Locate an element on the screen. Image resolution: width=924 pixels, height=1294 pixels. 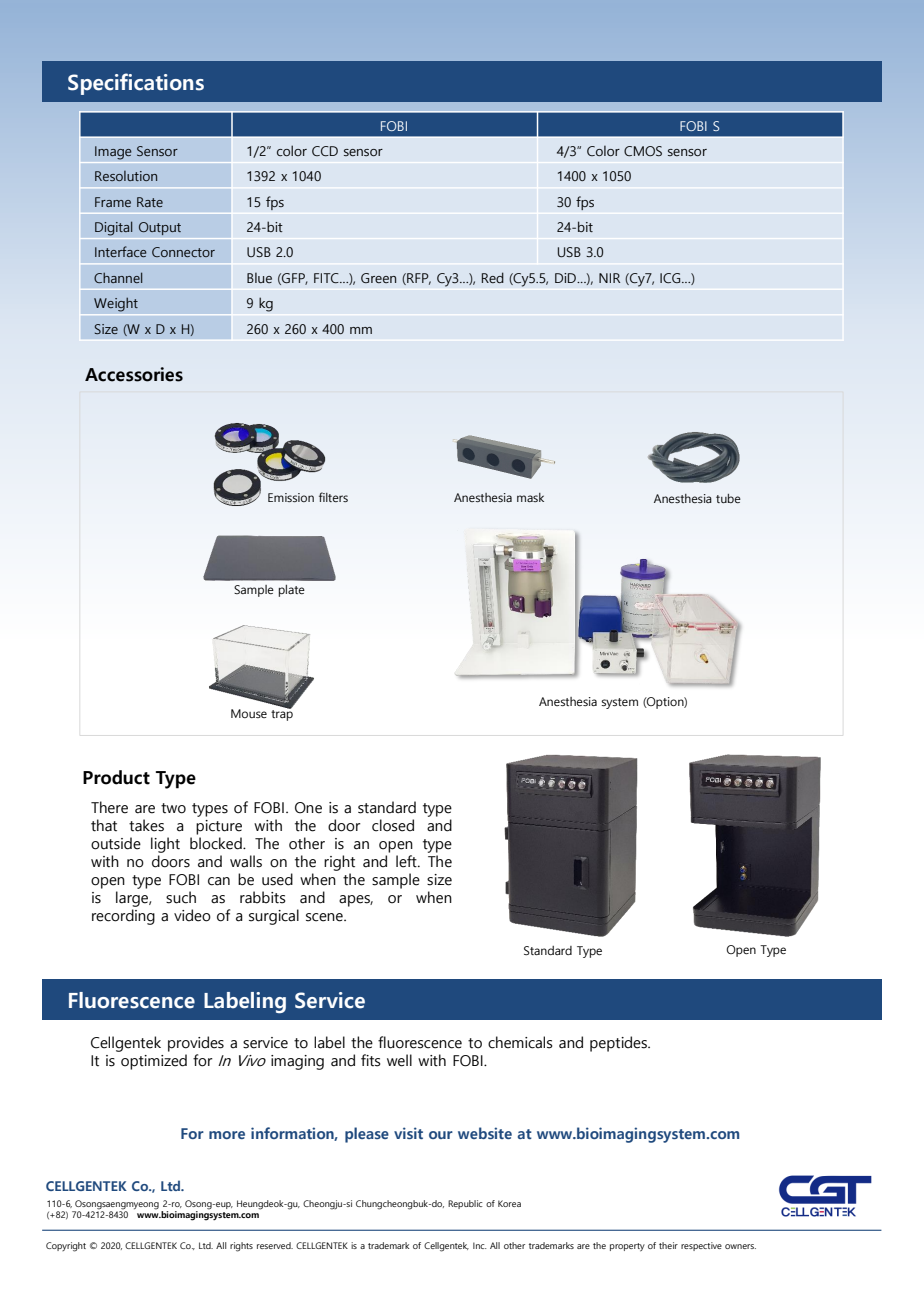
Mouse is located at coordinates (249, 713).
